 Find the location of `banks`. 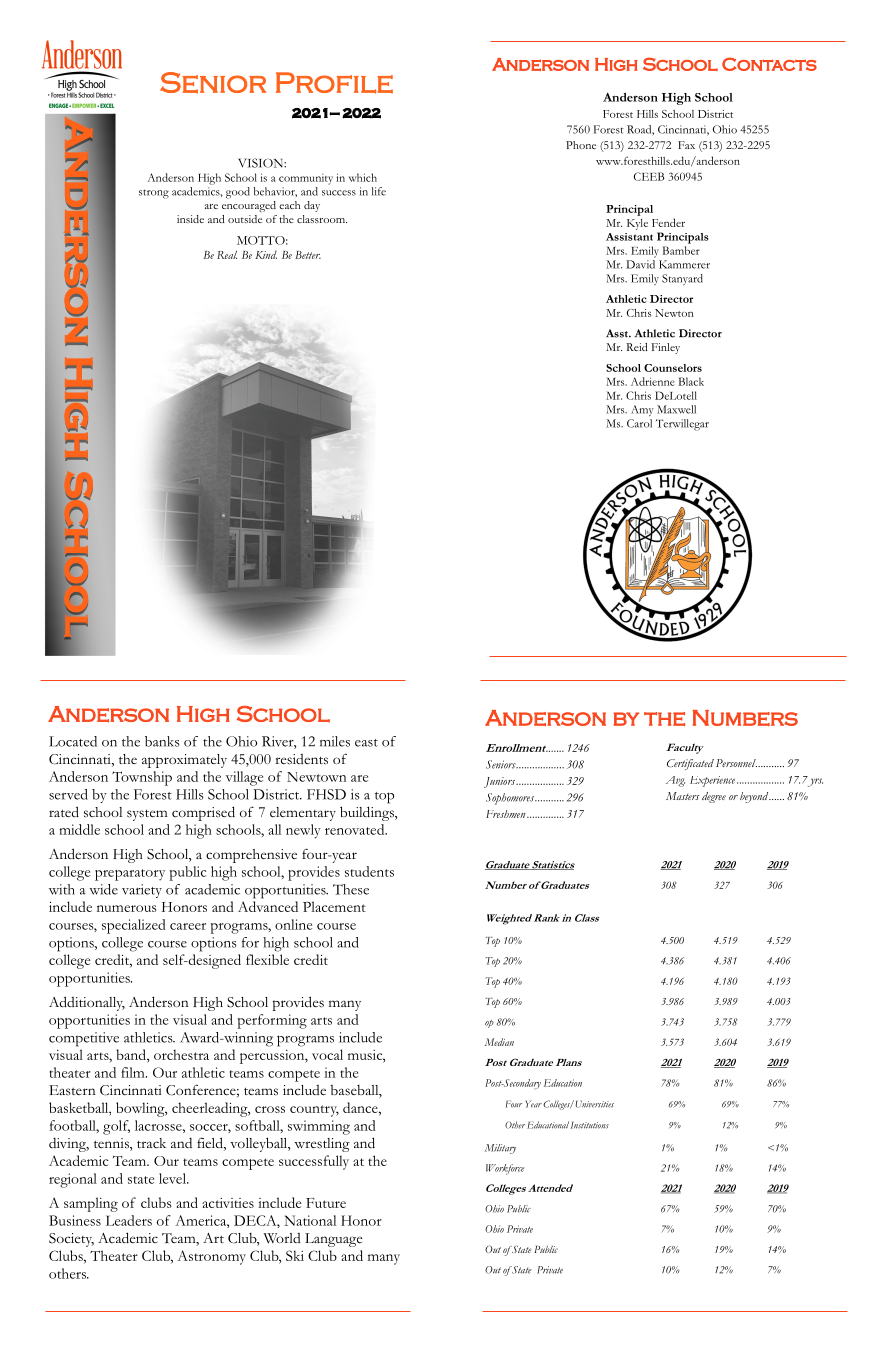

banks is located at coordinates (162, 741).
